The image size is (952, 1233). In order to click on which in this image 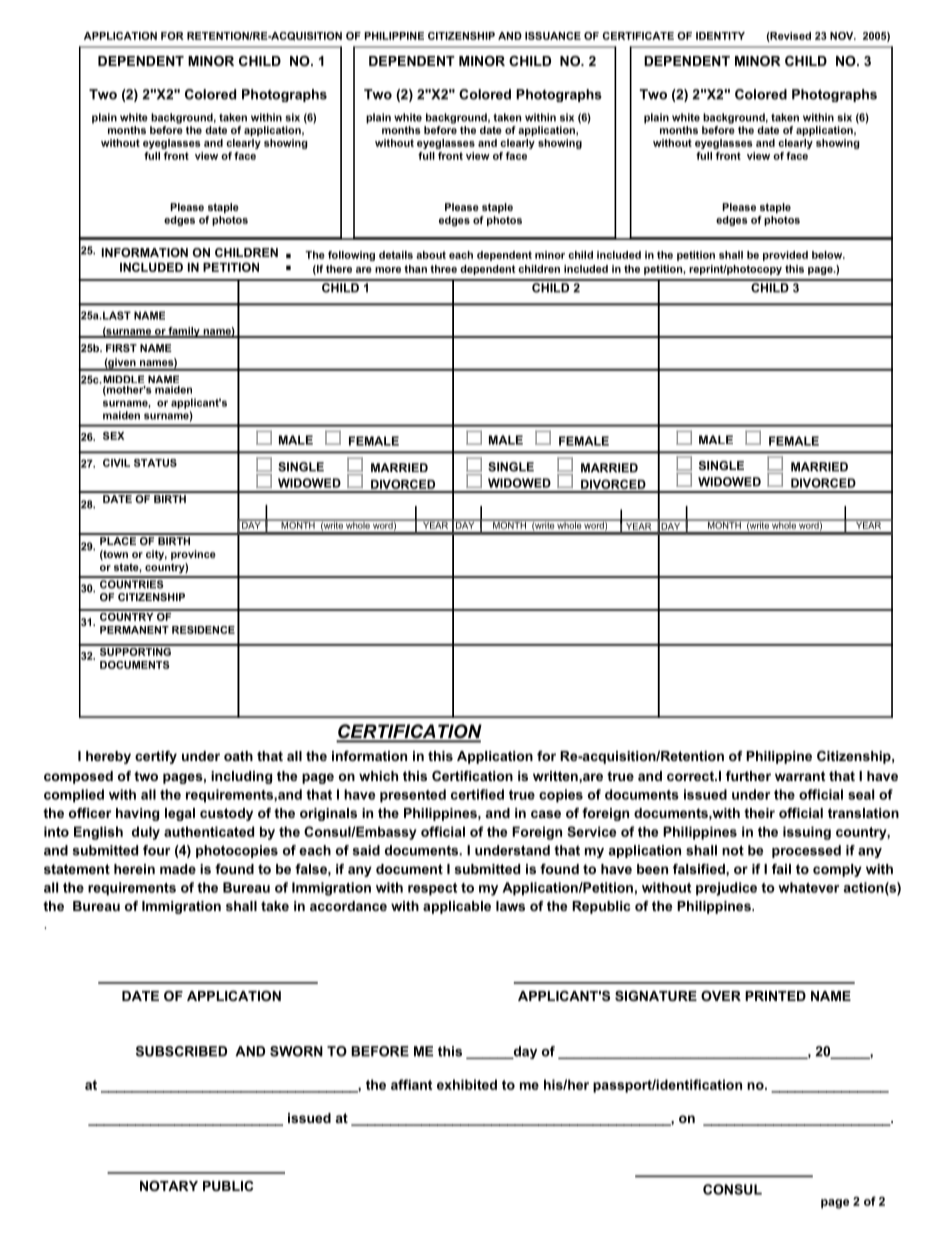, I will do `click(378, 776)`.
